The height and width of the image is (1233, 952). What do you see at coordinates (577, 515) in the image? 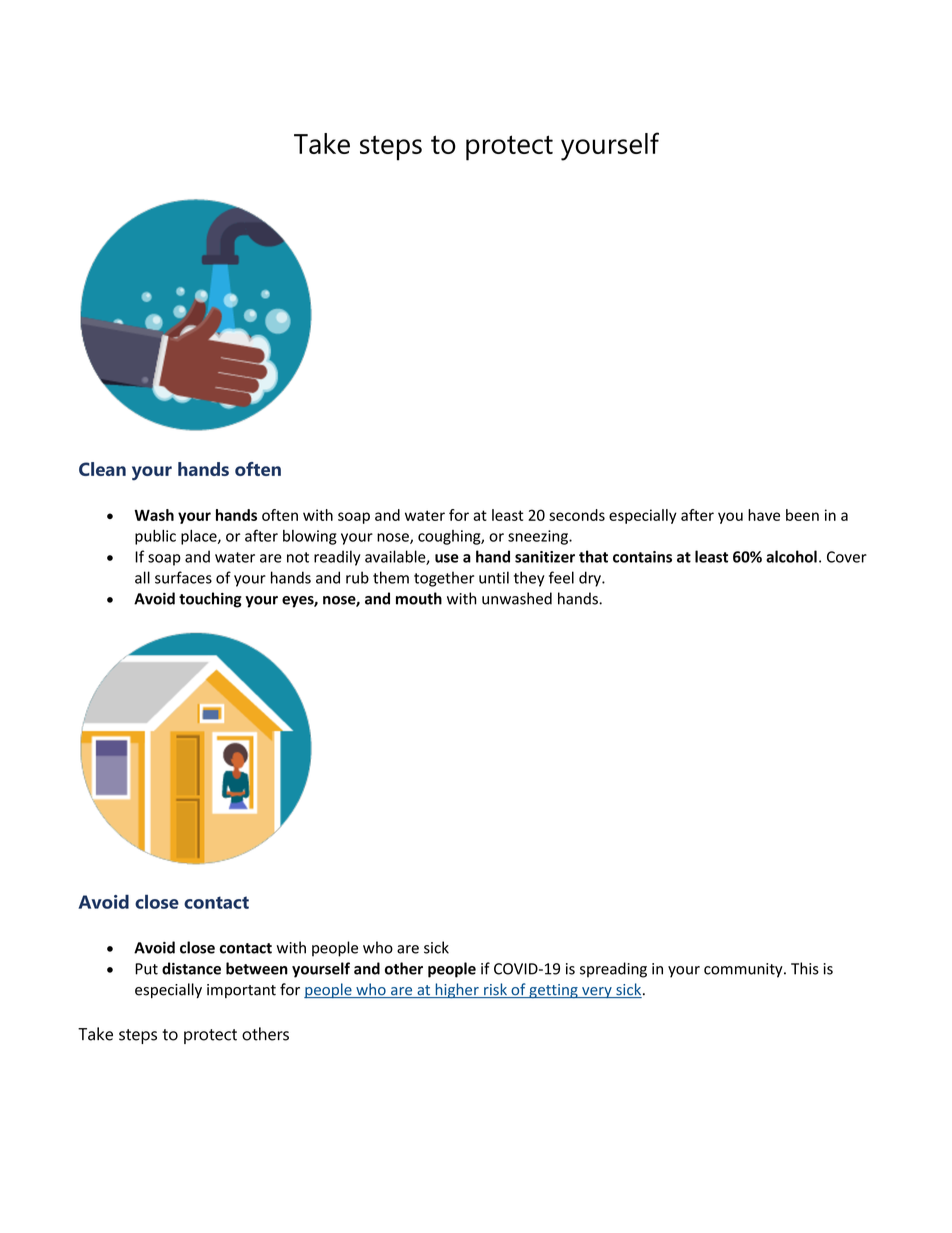
I see `seconds` at bounding box center [577, 515].
